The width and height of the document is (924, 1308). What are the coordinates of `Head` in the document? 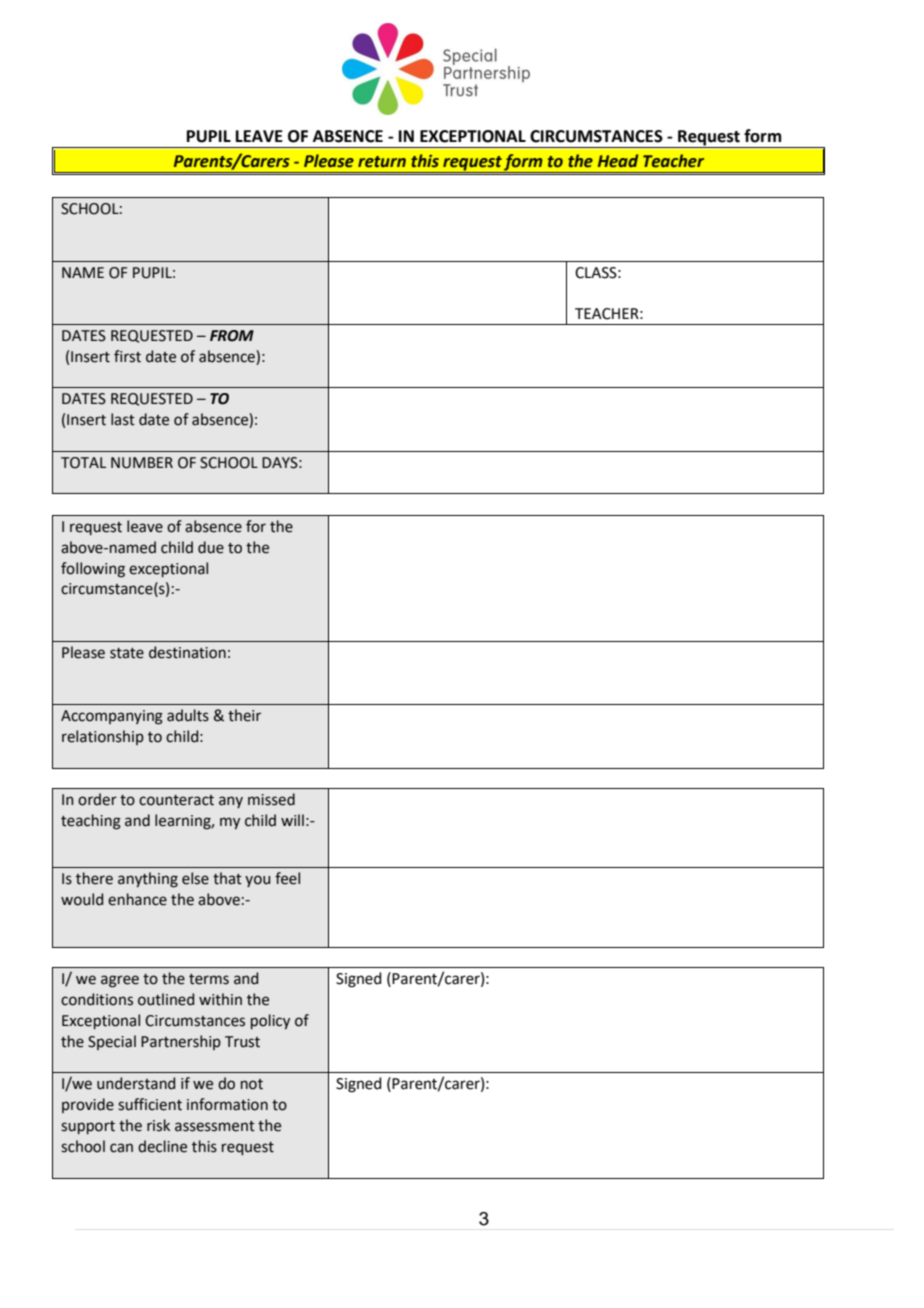 It's located at (618, 161).
